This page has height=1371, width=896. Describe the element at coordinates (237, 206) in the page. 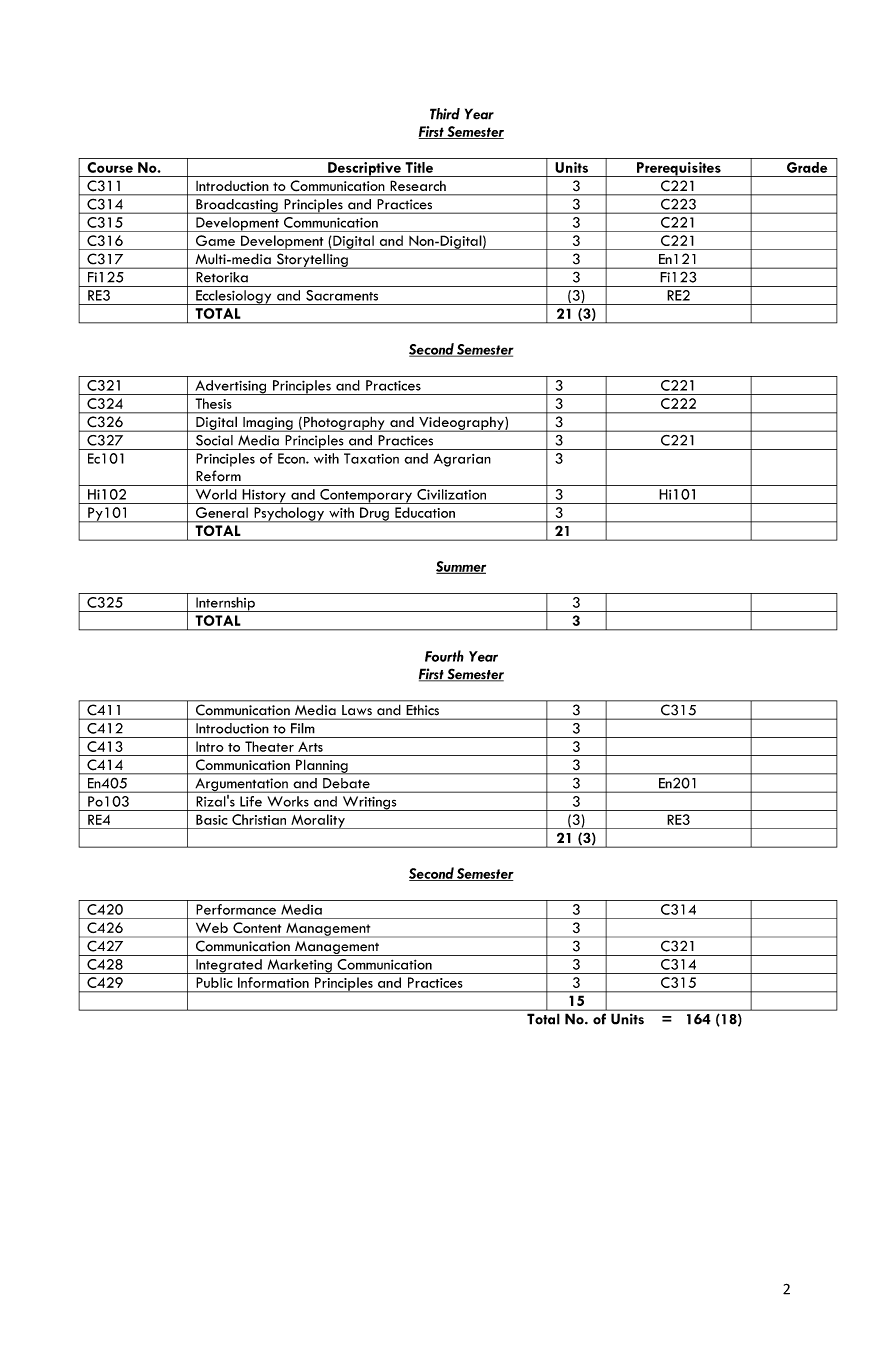

I see `Broadcasting` at that location.
